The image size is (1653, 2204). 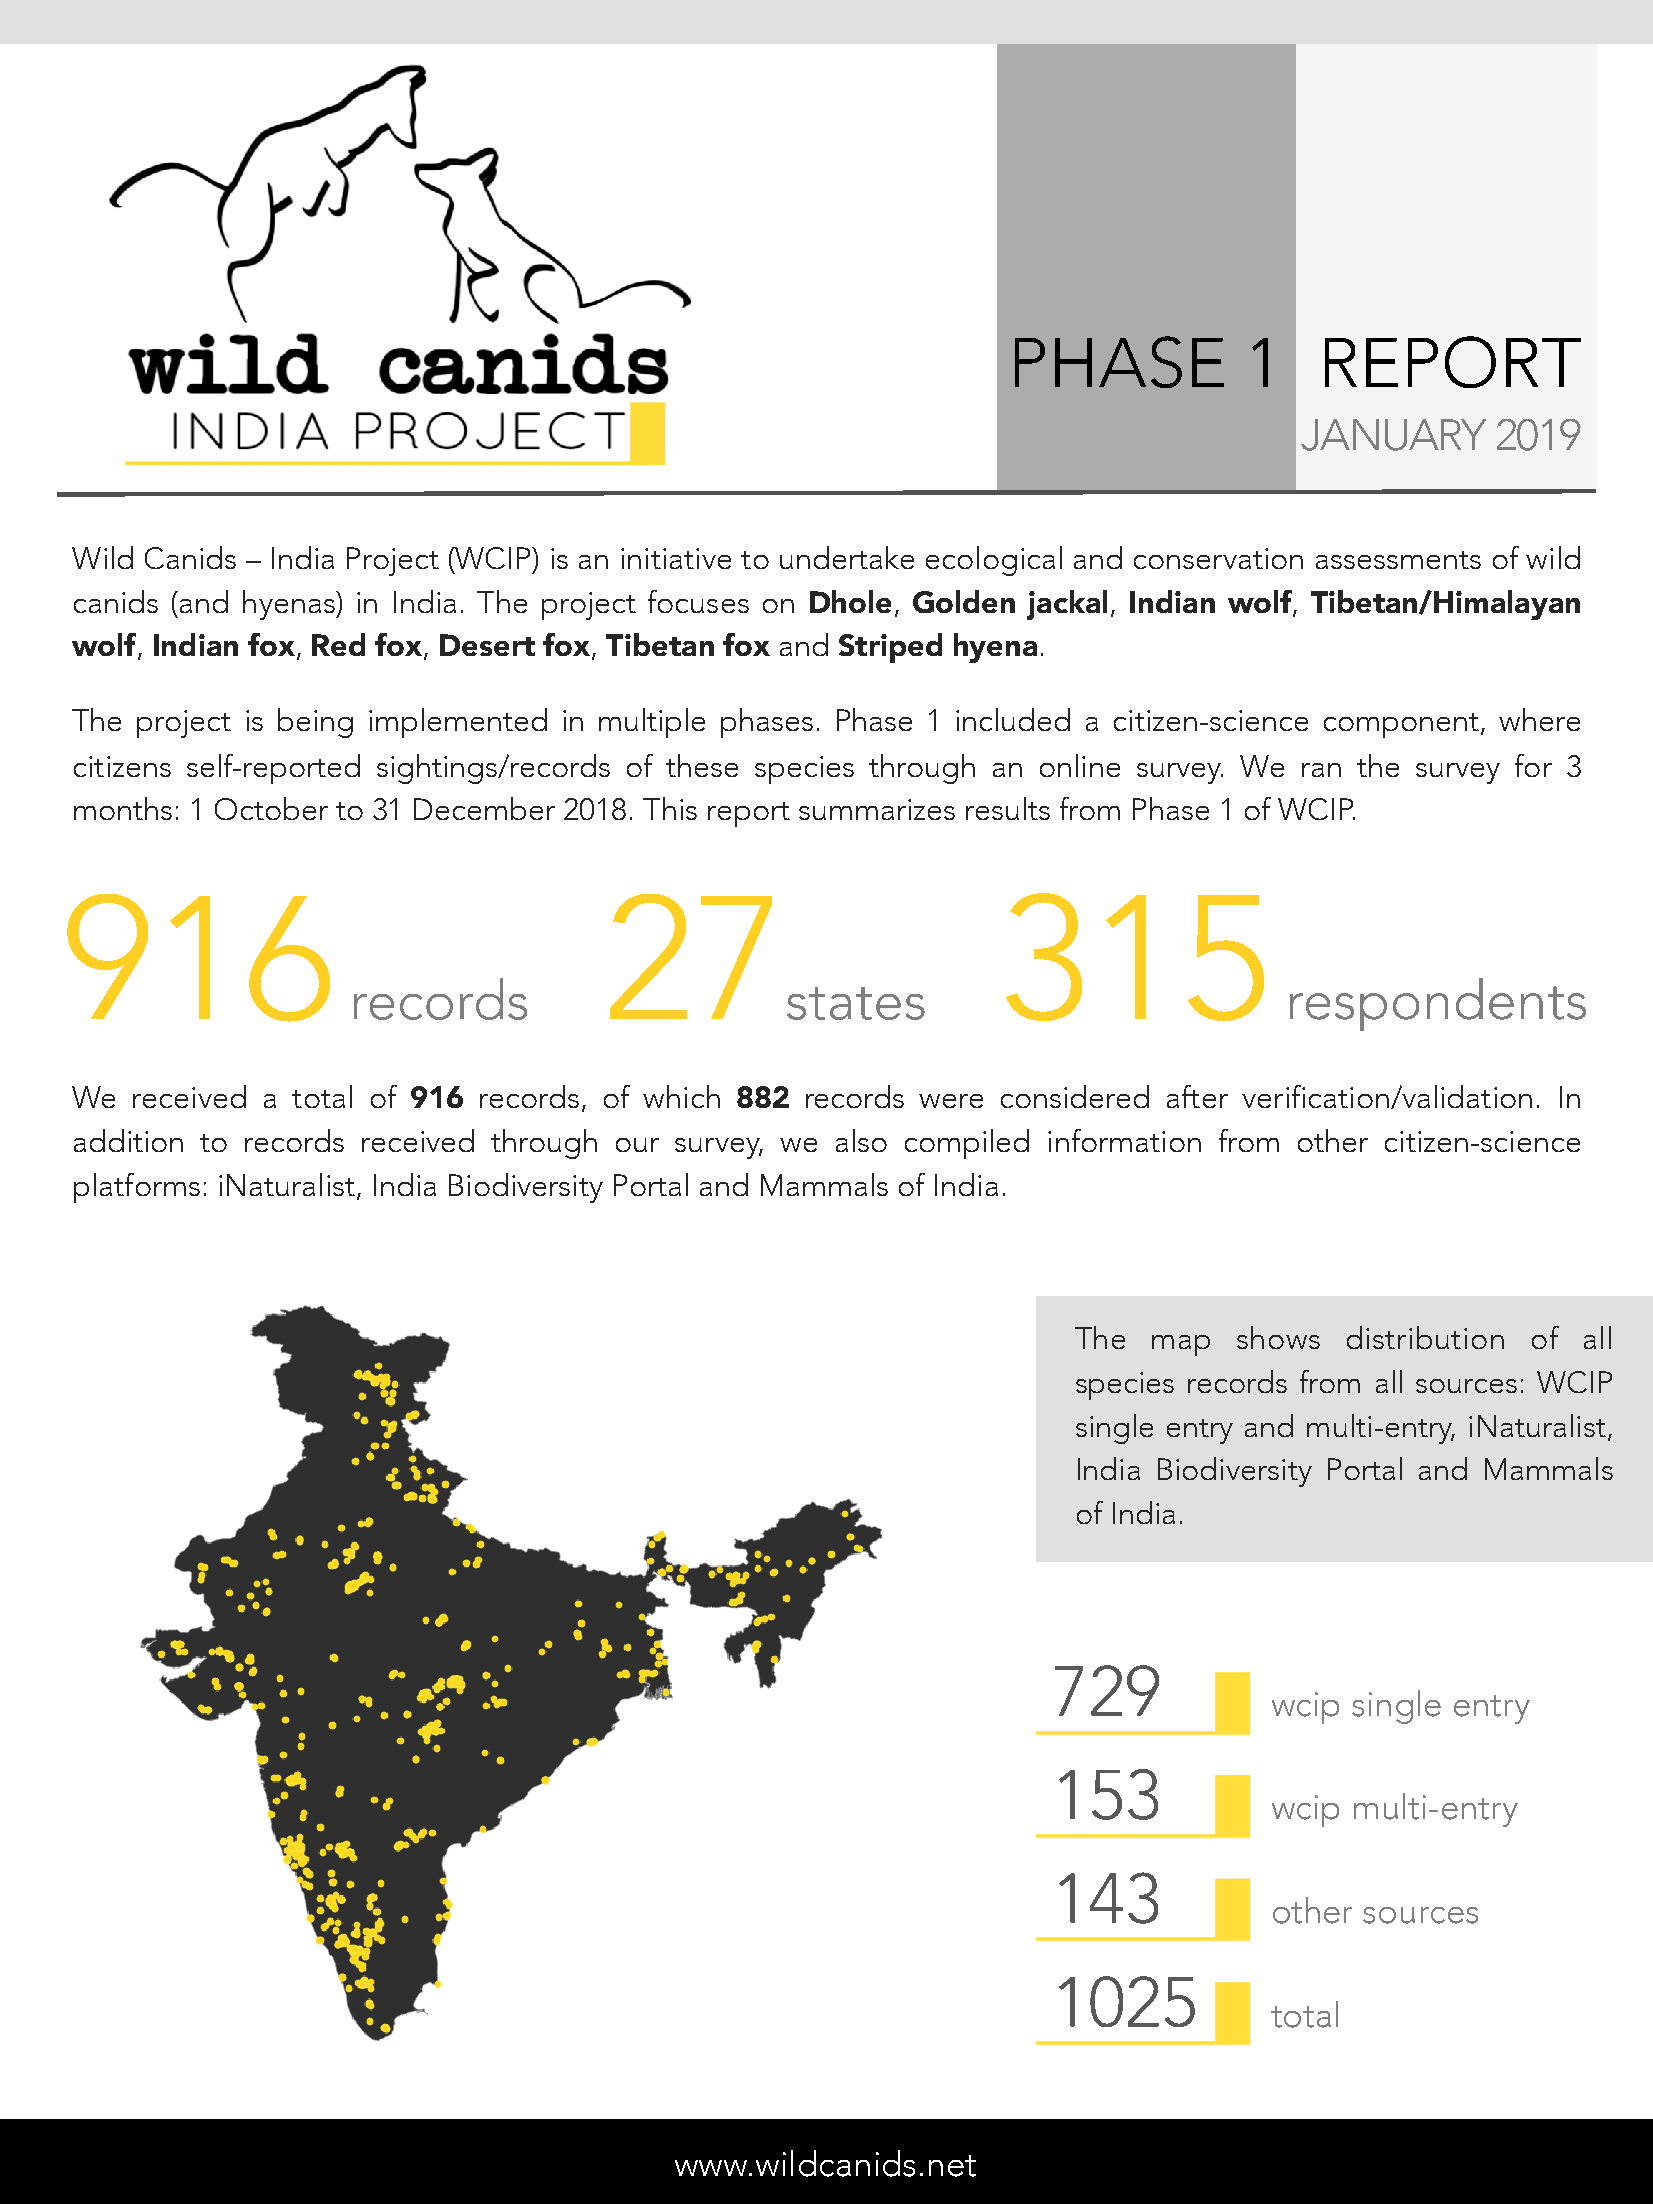 I want to click on initiative, so click(x=676, y=558).
